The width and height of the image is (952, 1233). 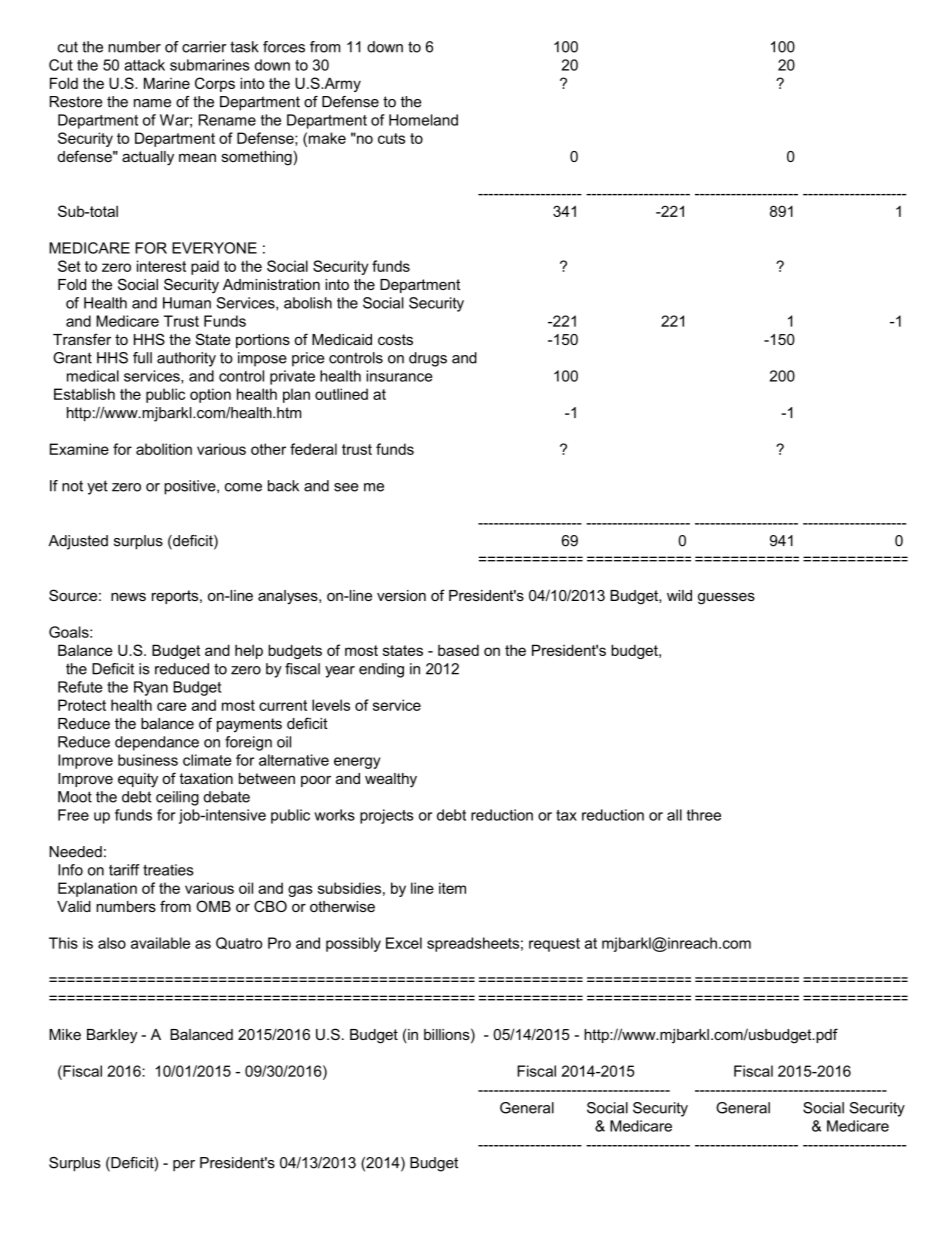 What do you see at coordinates (401, 595) in the image?
I see `version` at bounding box center [401, 595].
